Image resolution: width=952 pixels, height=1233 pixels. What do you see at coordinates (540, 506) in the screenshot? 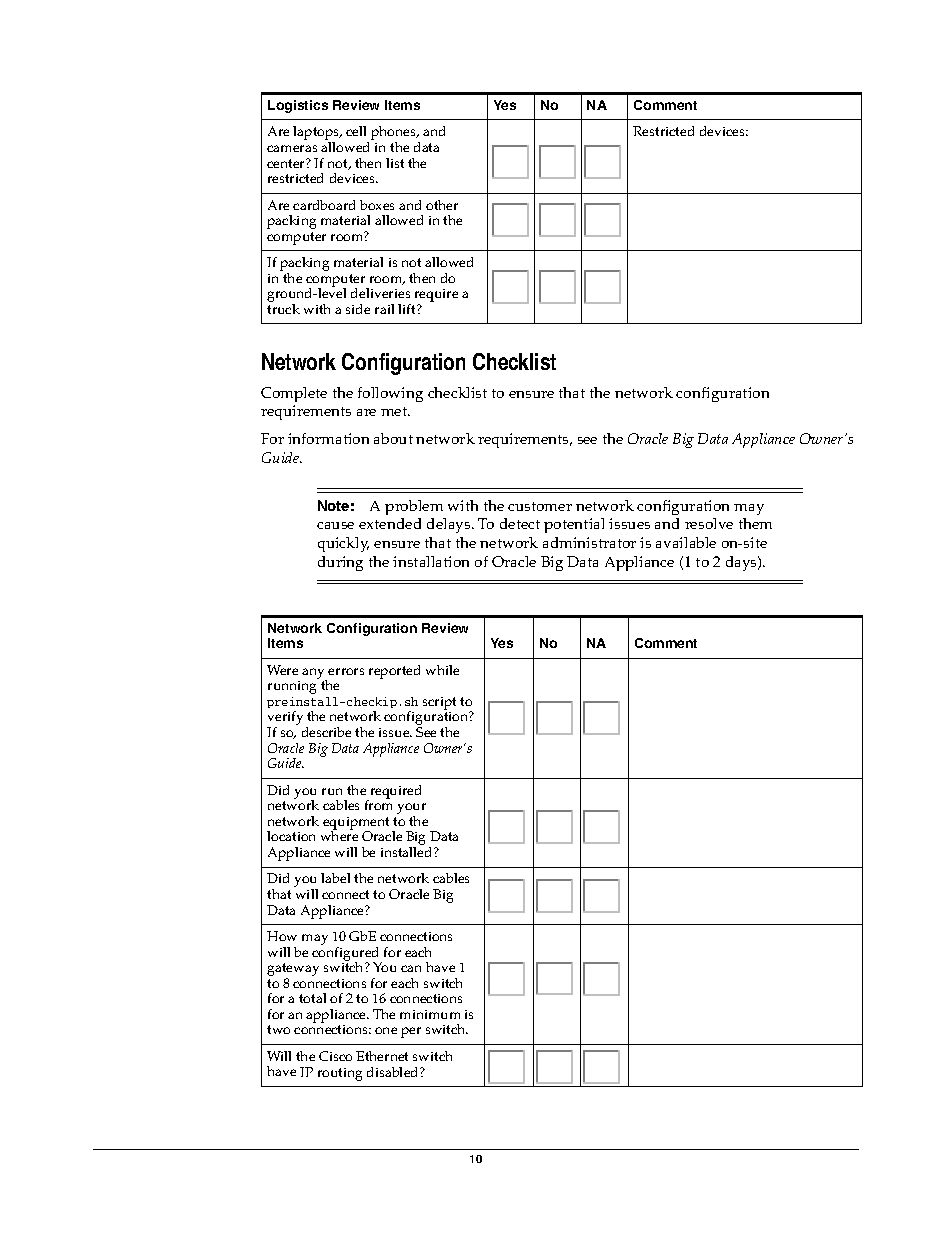
I see `customer` at bounding box center [540, 506].
